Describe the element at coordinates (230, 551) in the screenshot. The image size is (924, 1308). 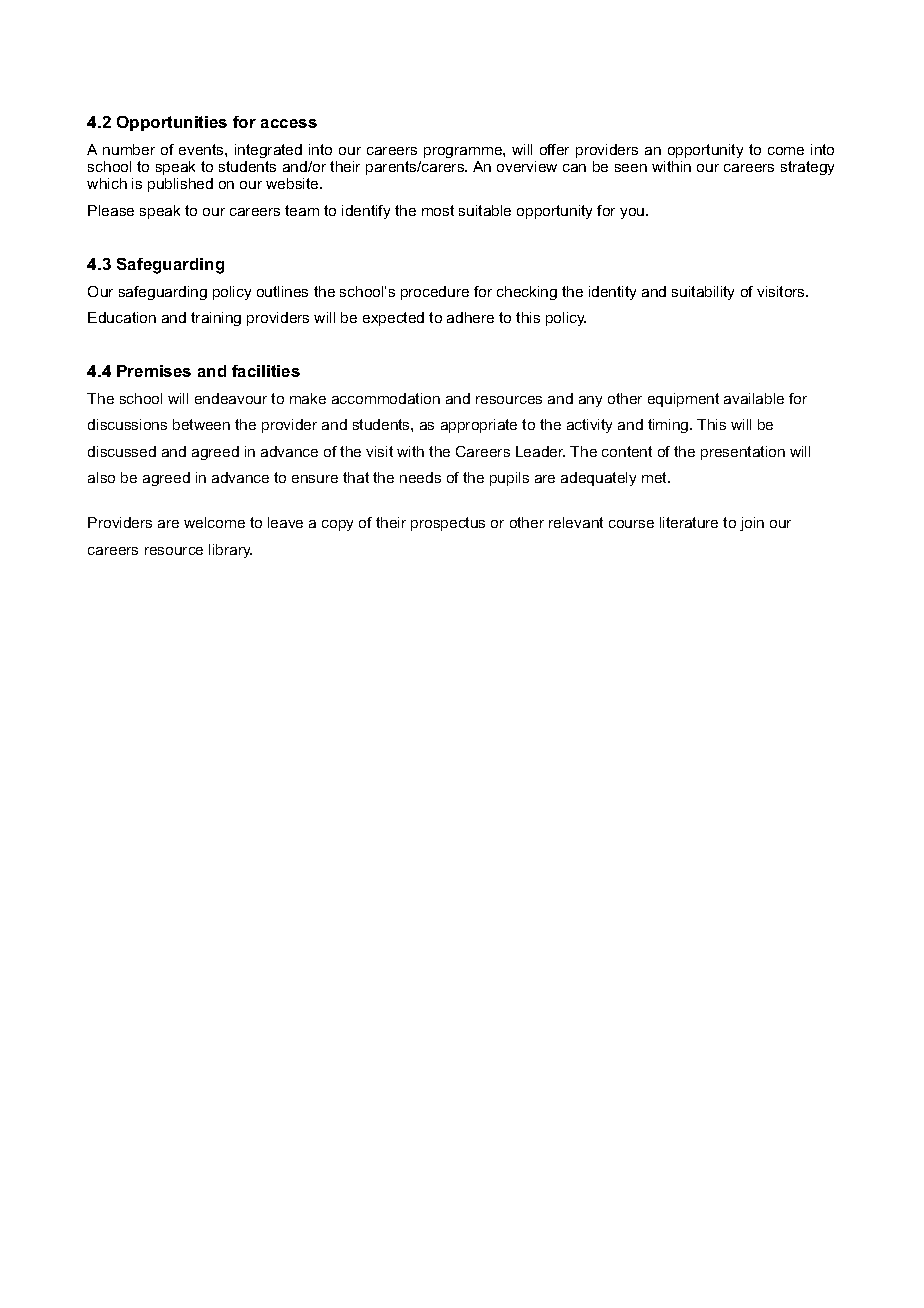
I see `library` at that location.
